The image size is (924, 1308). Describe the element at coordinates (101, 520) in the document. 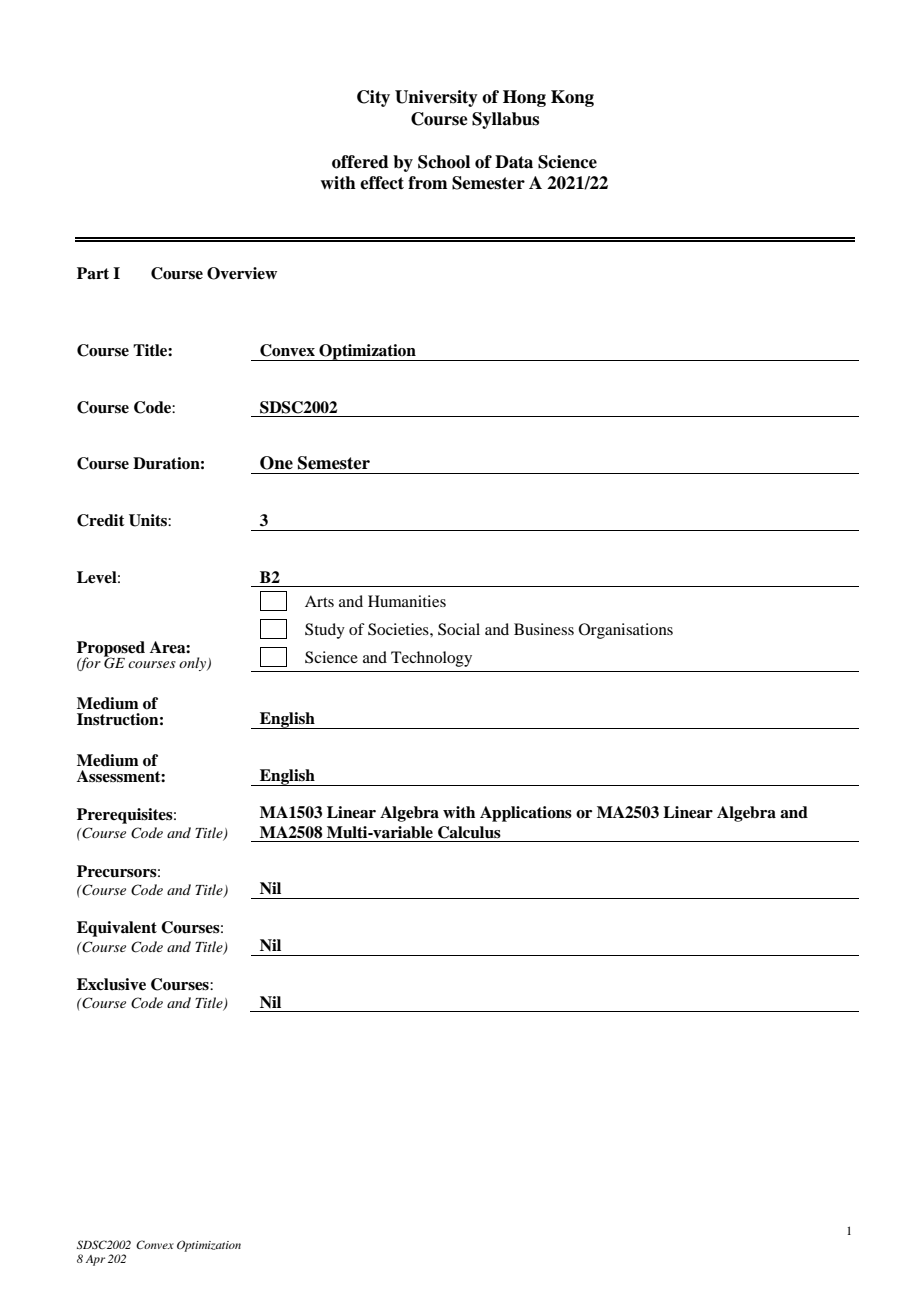

I see `Credit` at that location.
